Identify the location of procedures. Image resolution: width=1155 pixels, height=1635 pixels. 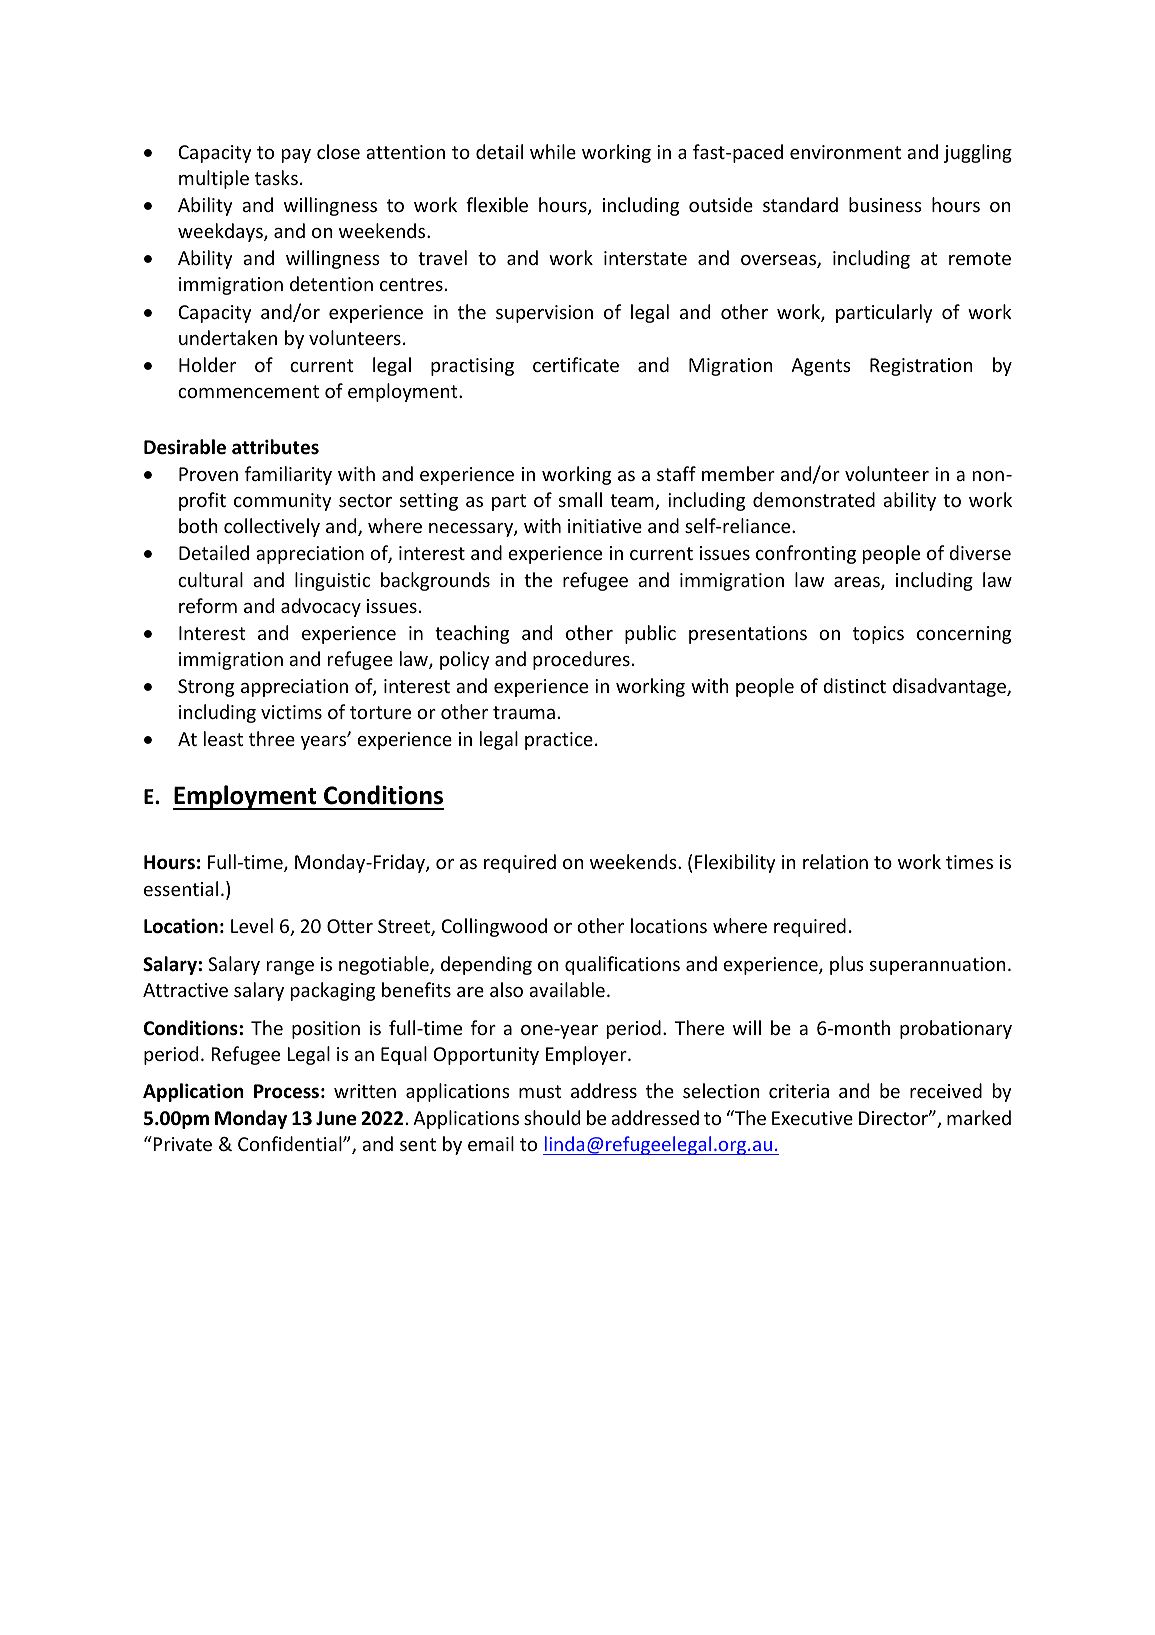
(581, 660).
